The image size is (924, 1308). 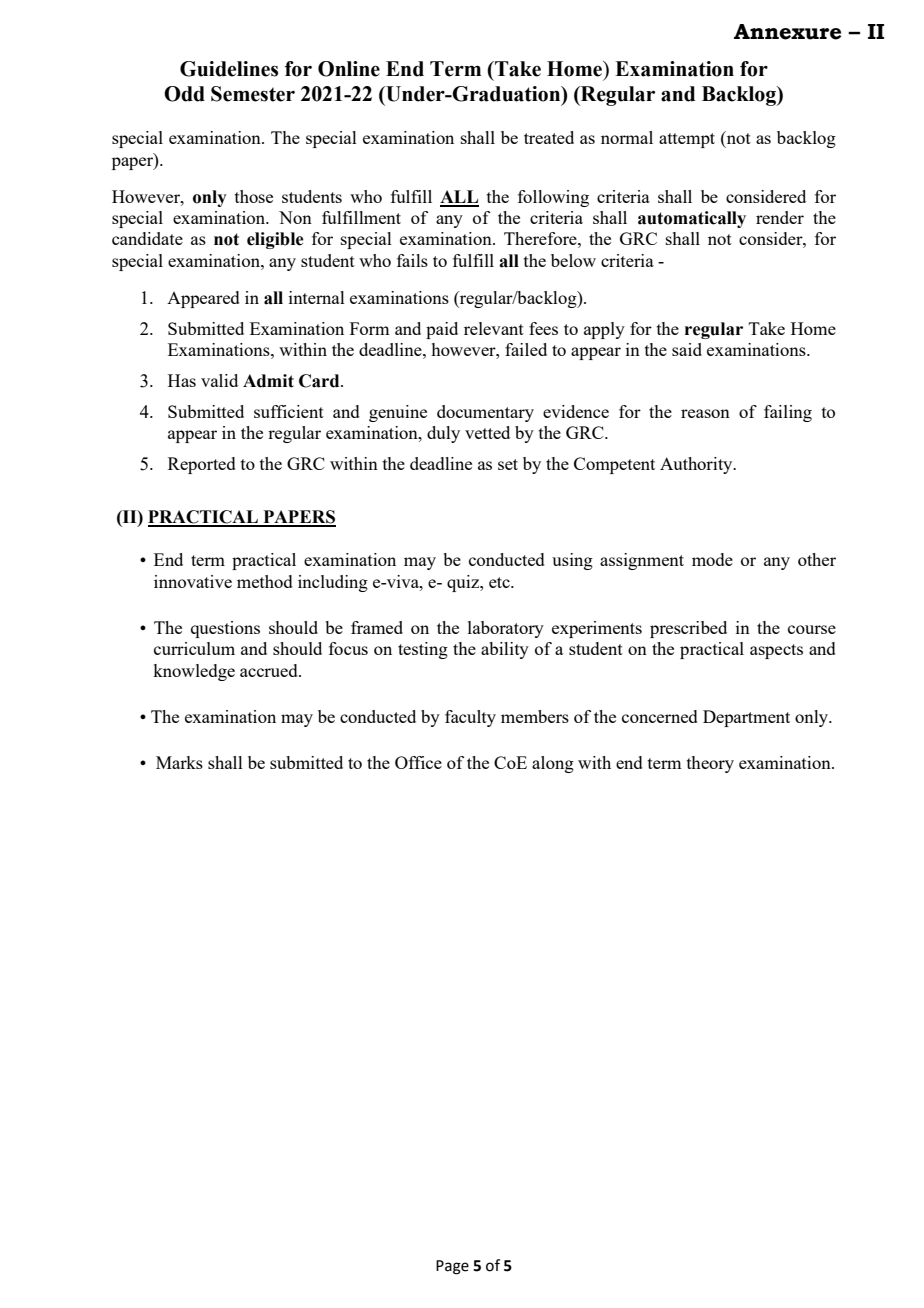 What do you see at coordinates (452, 1267) in the screenshot?
I see `Page` at bounding box center [452, 1267].
